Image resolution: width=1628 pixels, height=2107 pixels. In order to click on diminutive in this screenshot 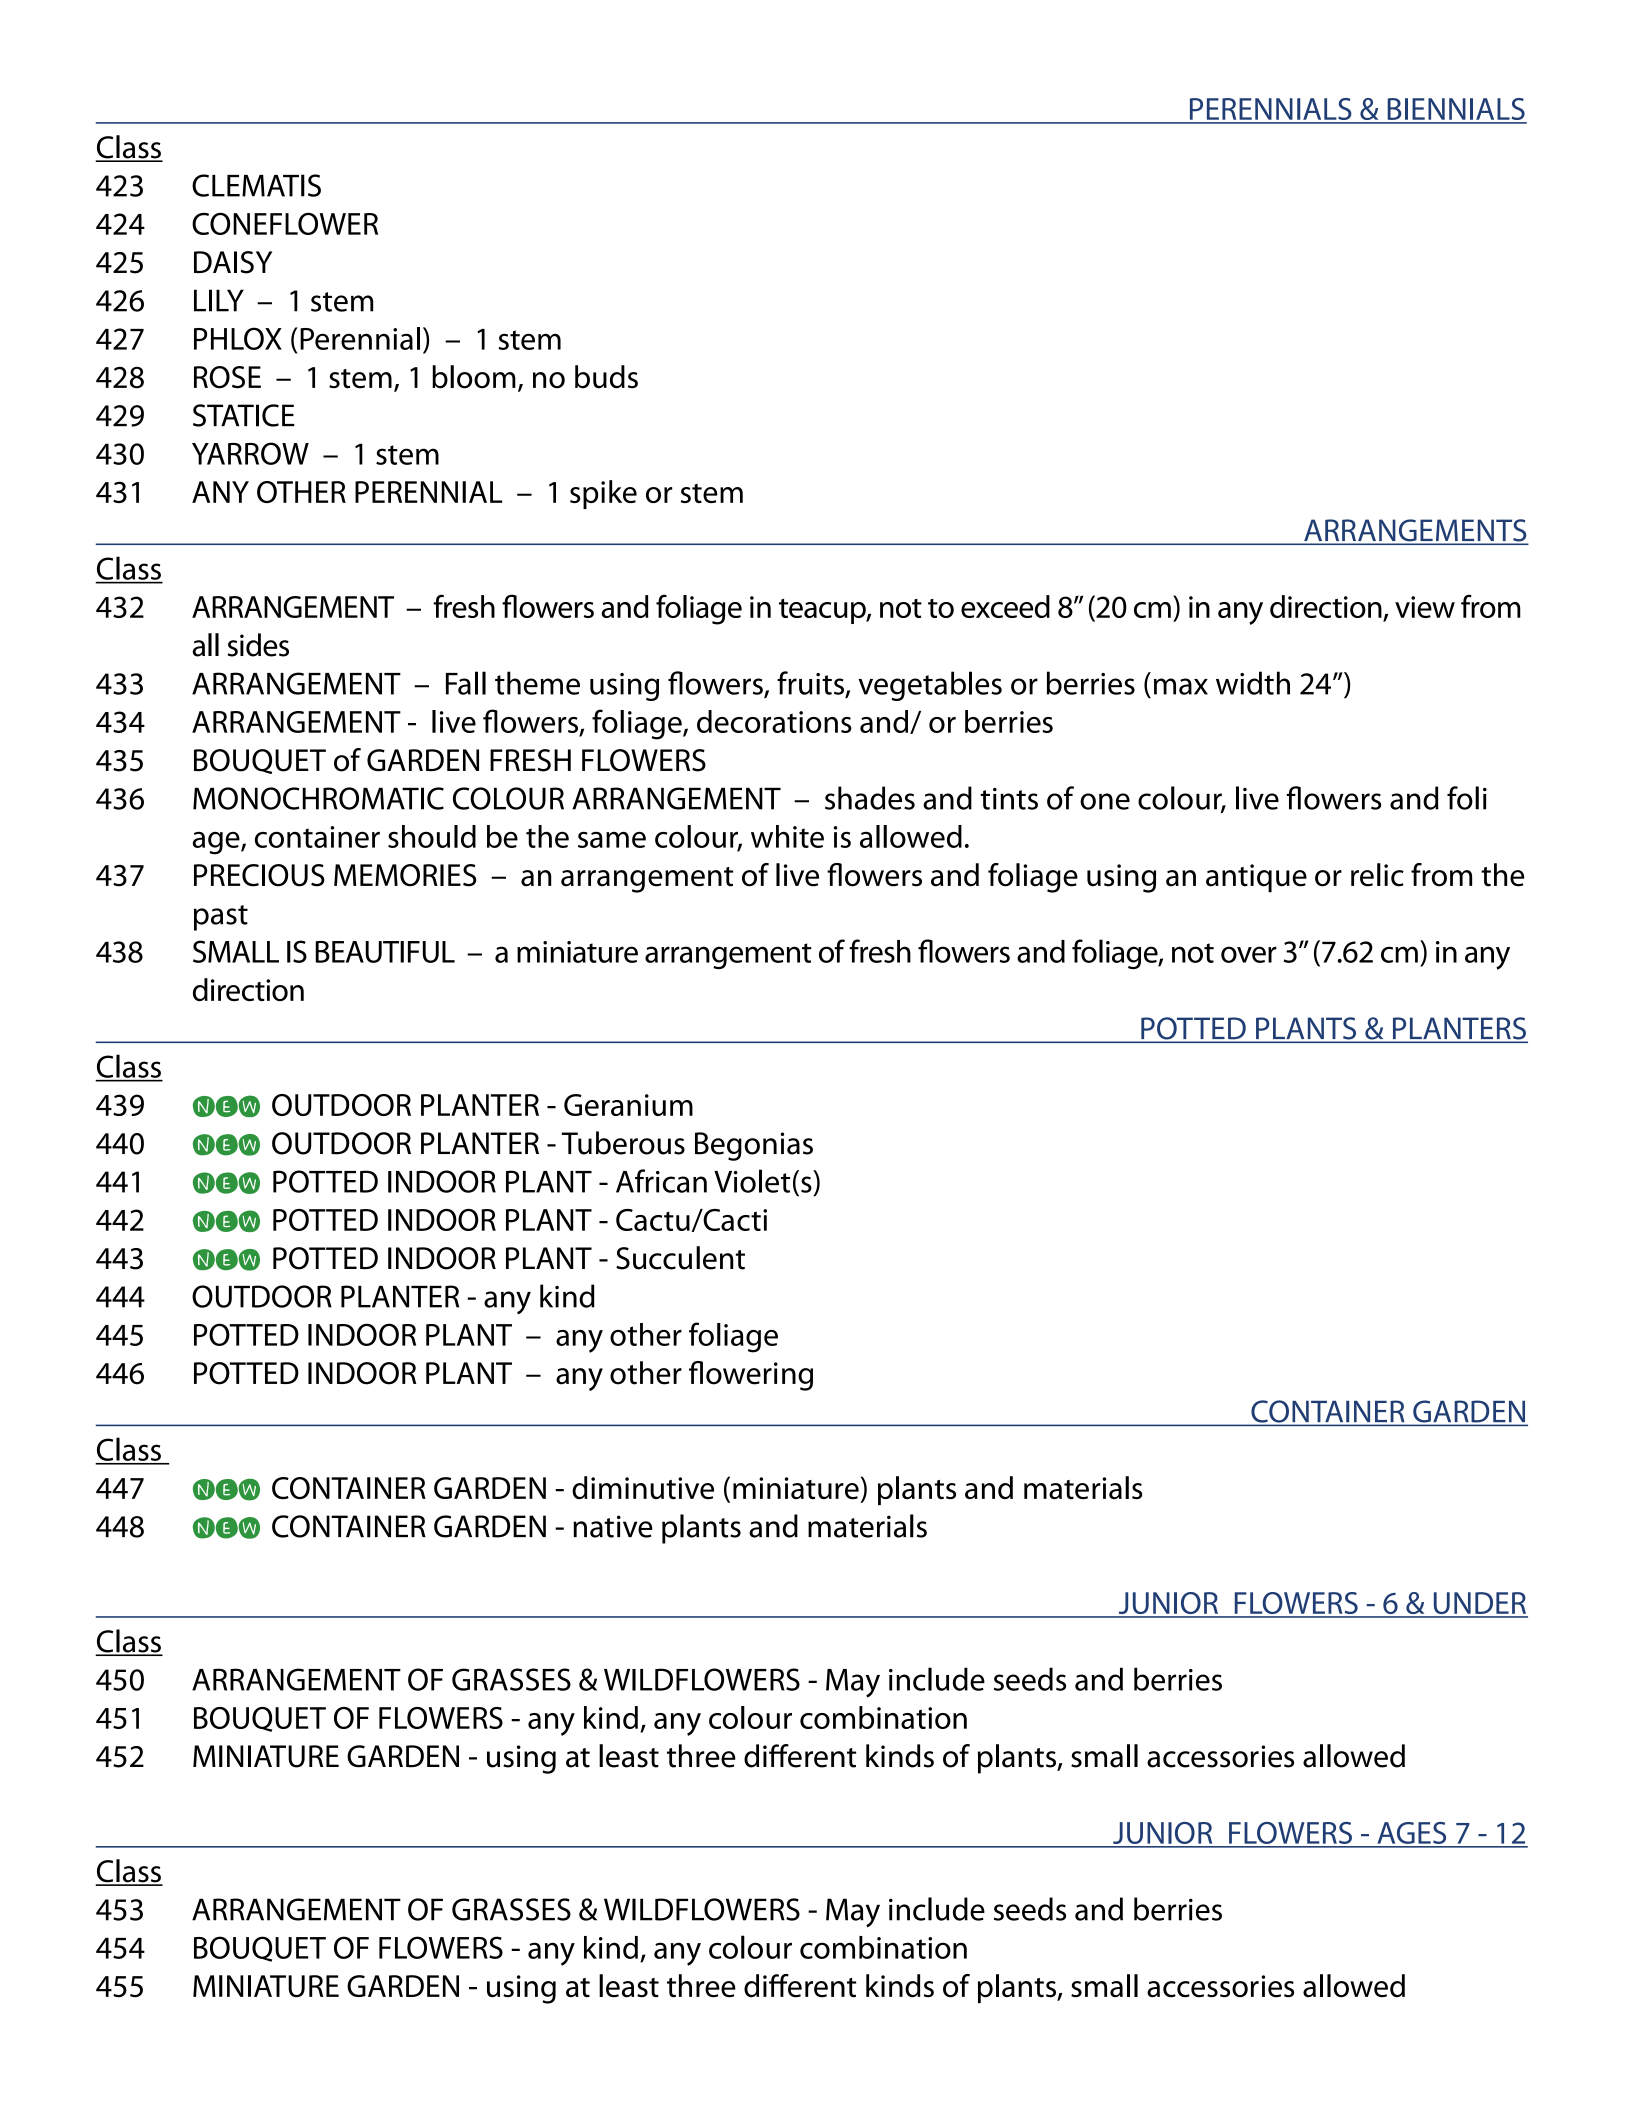, I will do `click(643, 1487)`.
